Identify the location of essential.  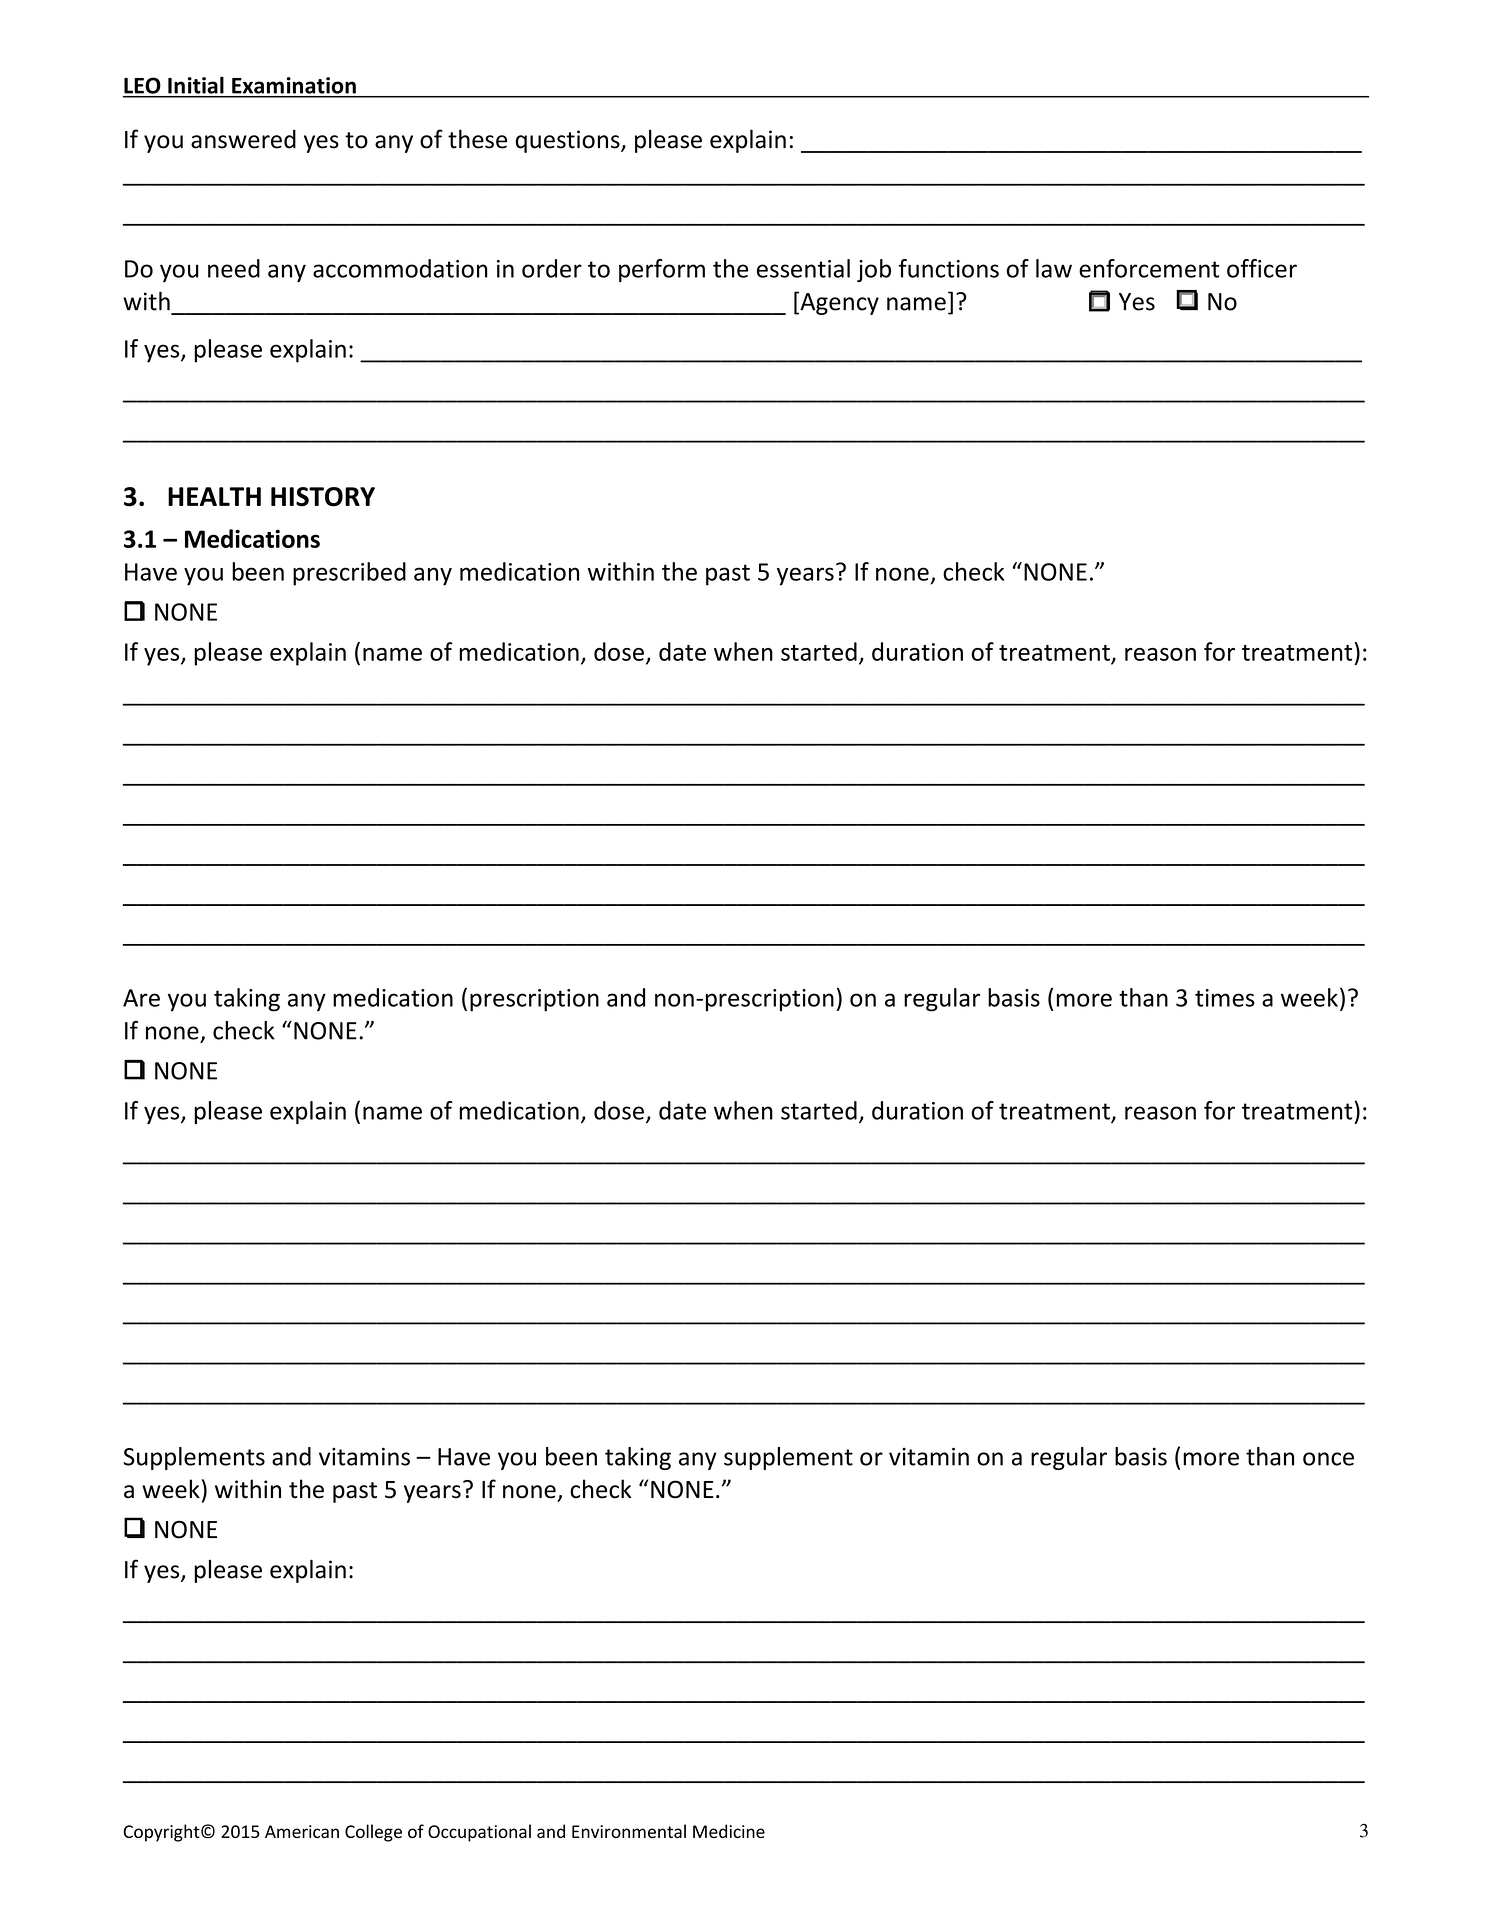
(803, 268).
